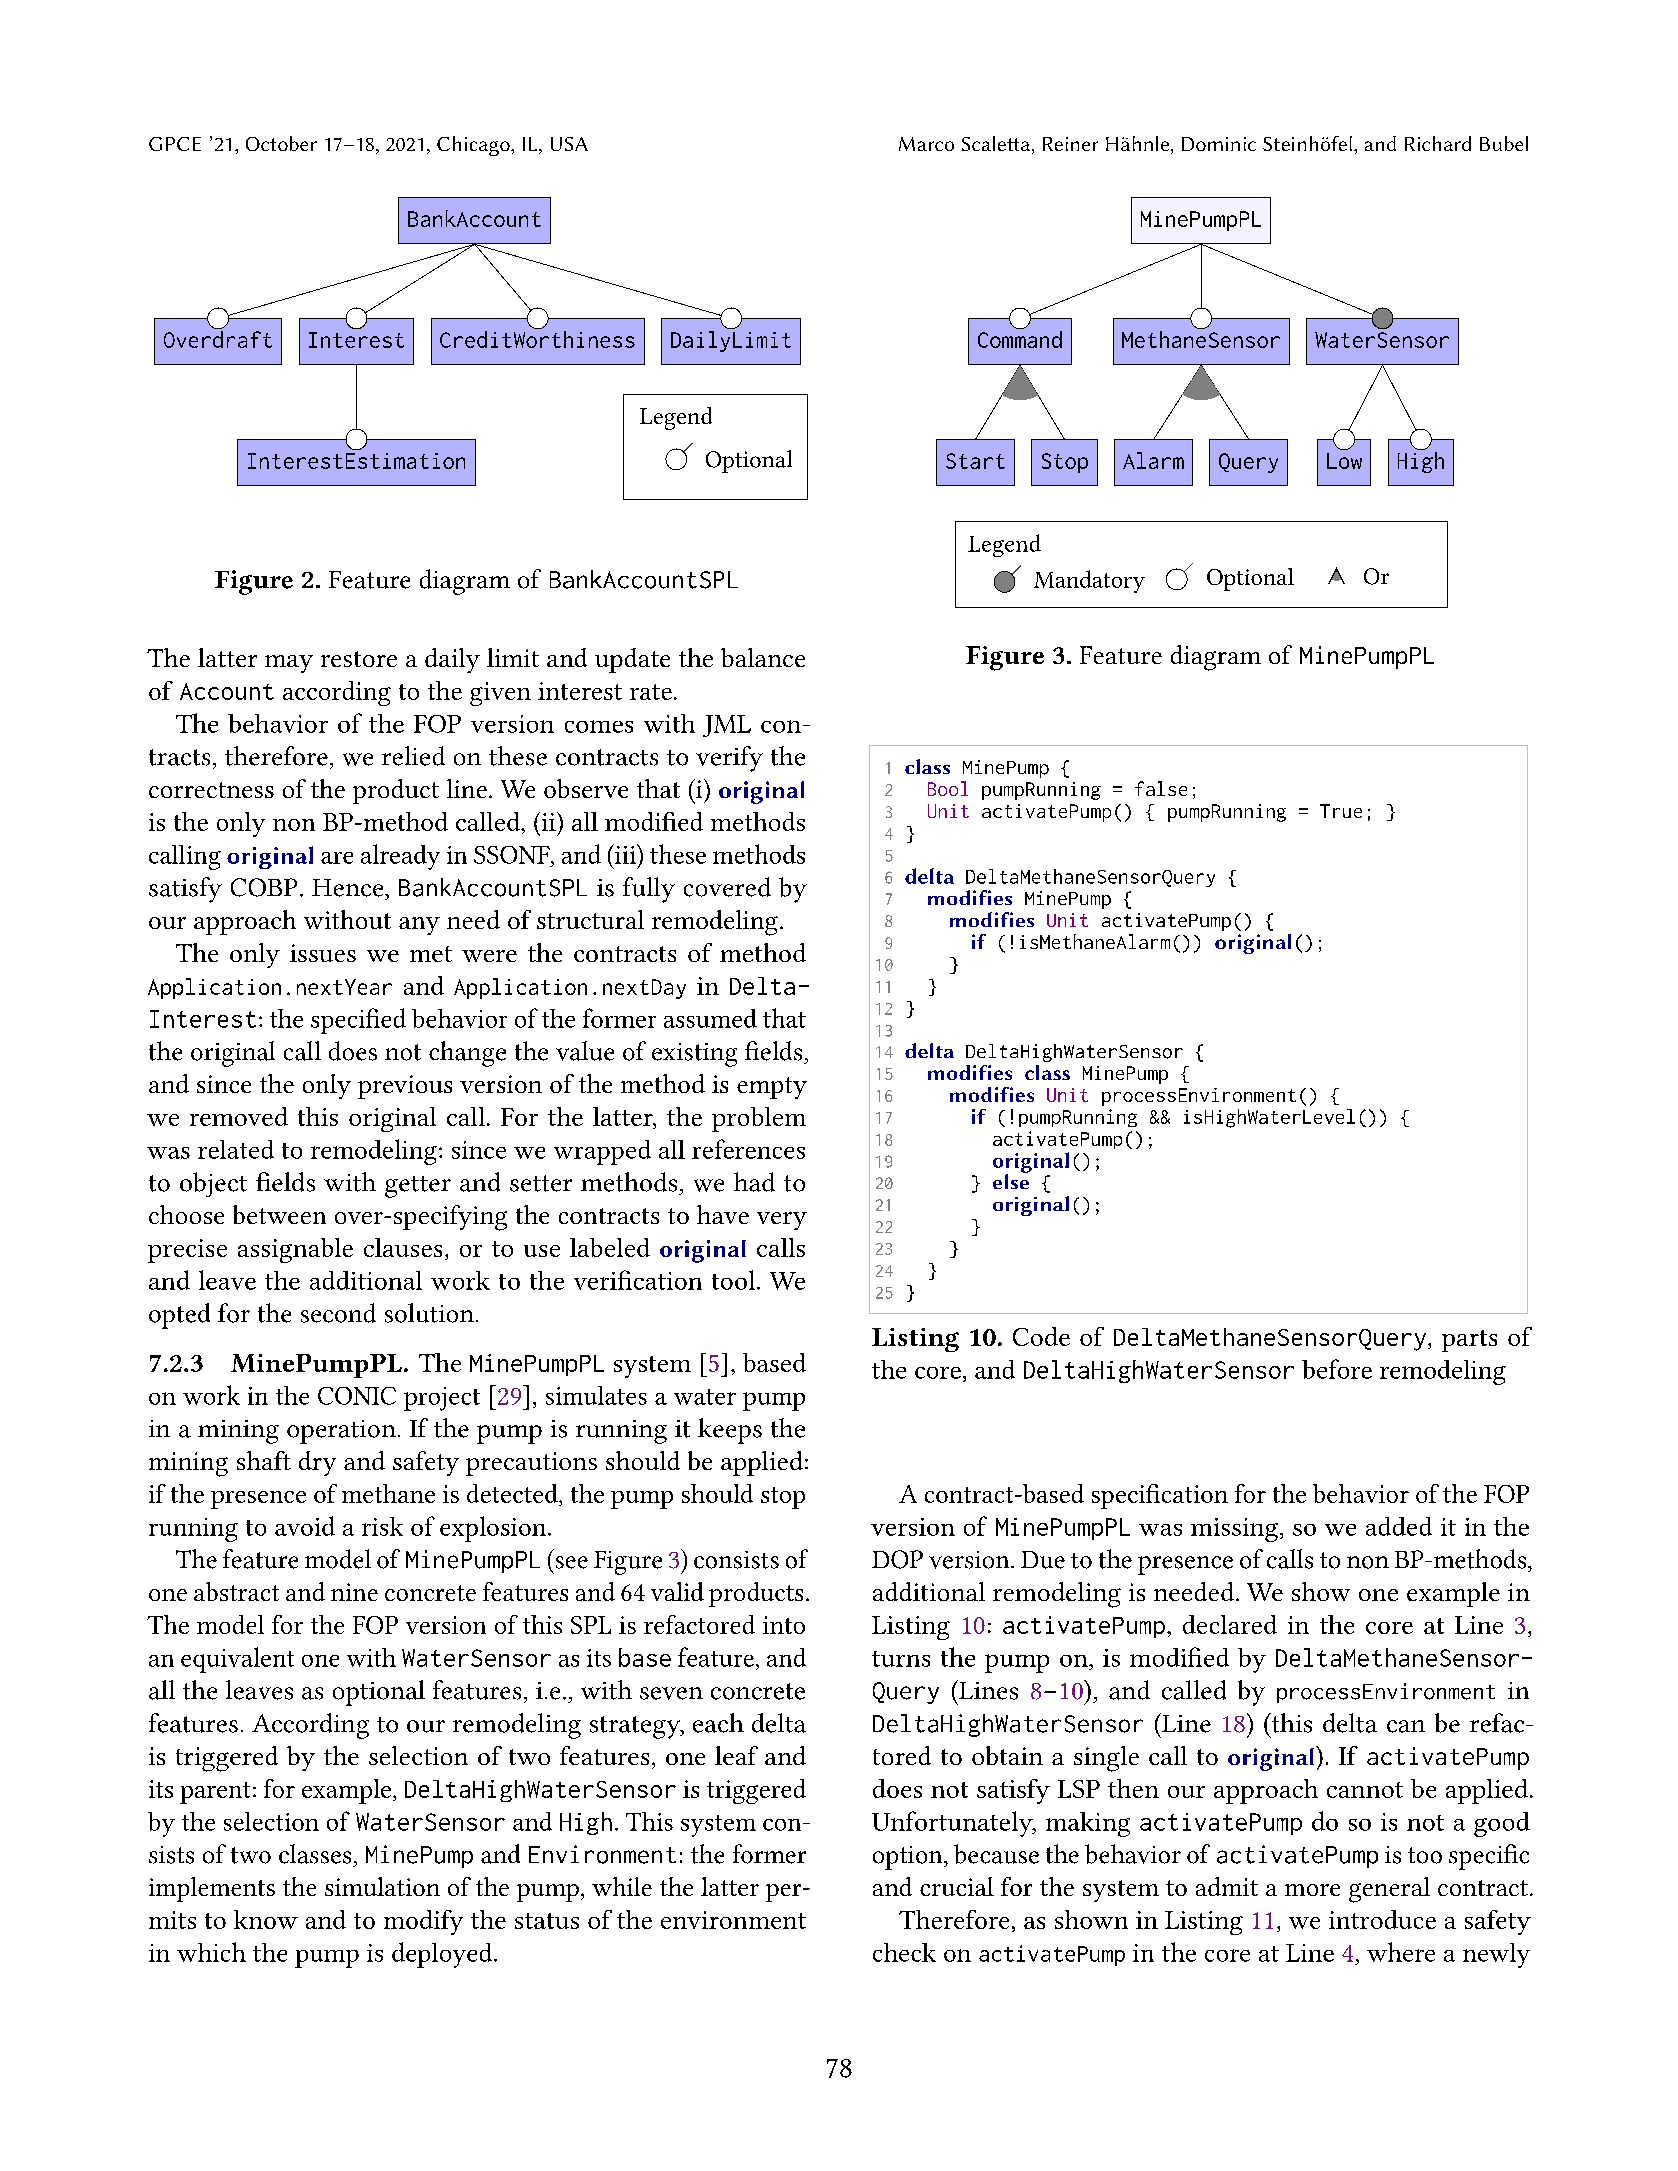 The image size is (1678, 2171). I want to click on October, so click(281, 143).
